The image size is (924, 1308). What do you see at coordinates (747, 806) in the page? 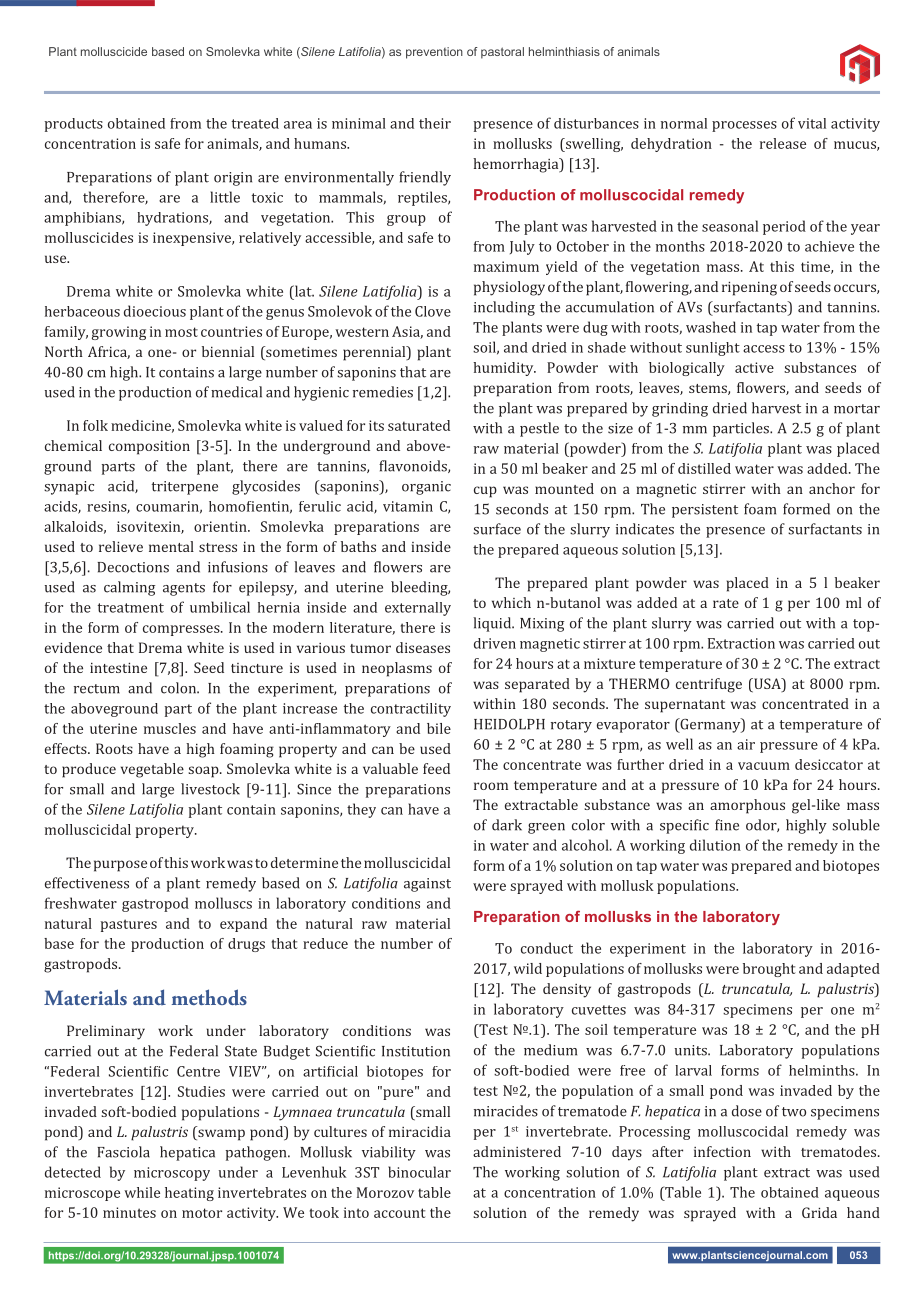
I see `amorphous` at bounding box center [747, 806].
